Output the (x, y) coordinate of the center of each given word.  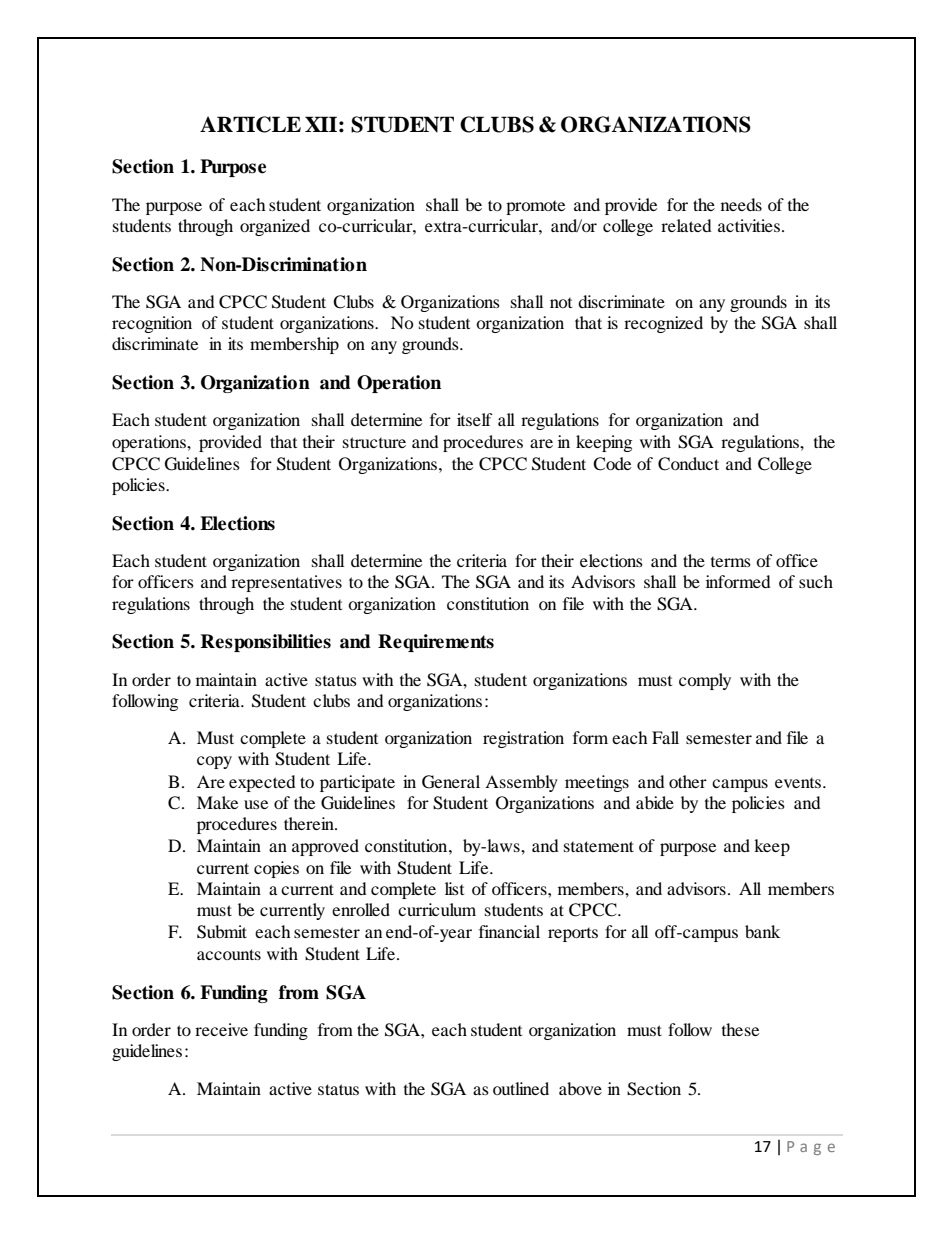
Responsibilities (266, 643)
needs (741, 204)
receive (221, 1029)
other (688, 781)
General (451, 782)
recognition (152, 324)
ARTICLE (250, 124)
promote (535, 208)
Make (217, 802)
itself (475, 419)
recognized (663, 324)
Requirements (436, 643)
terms (731, 562)
